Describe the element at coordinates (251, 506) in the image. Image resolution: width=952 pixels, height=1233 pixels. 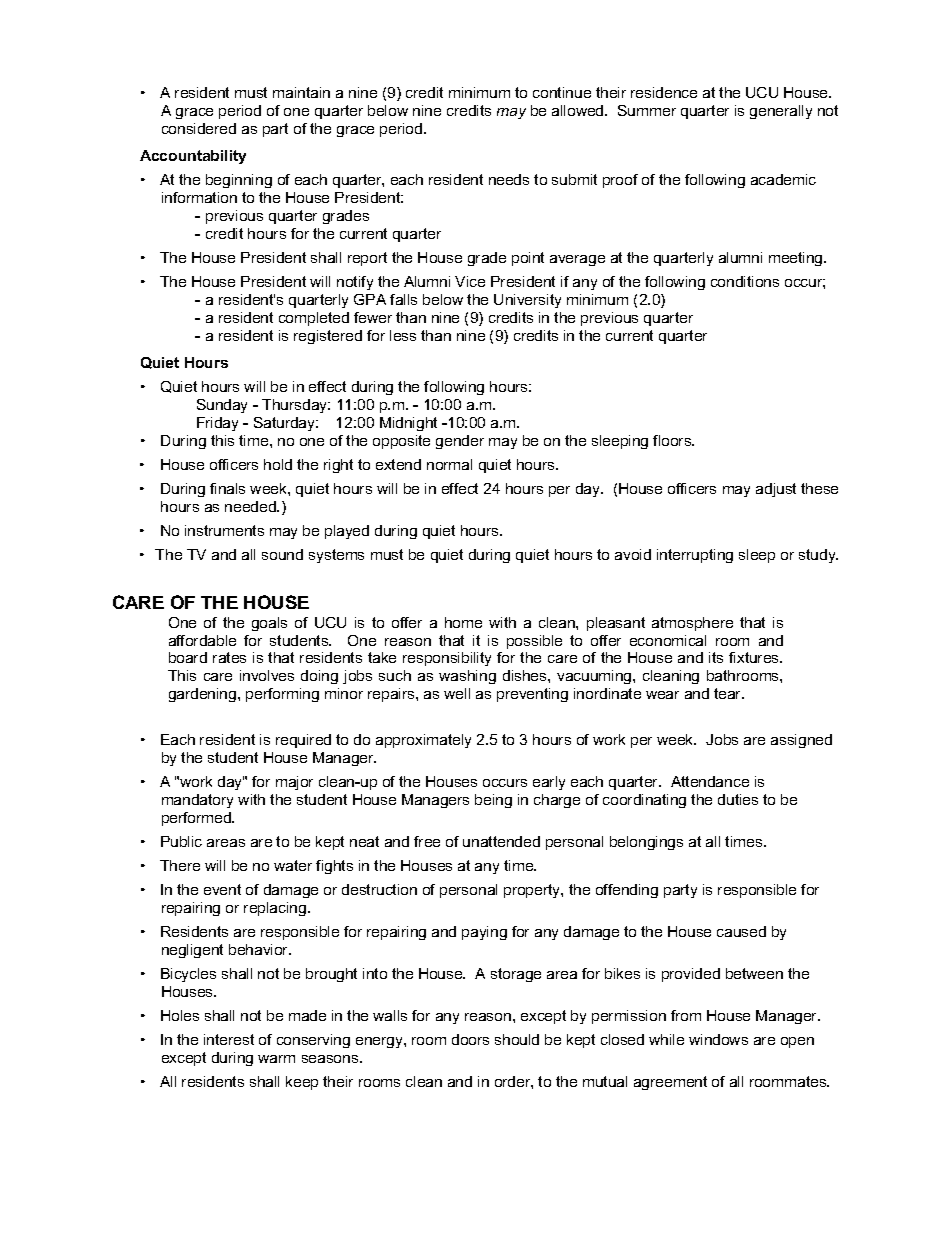
I see `needed` at that location.
